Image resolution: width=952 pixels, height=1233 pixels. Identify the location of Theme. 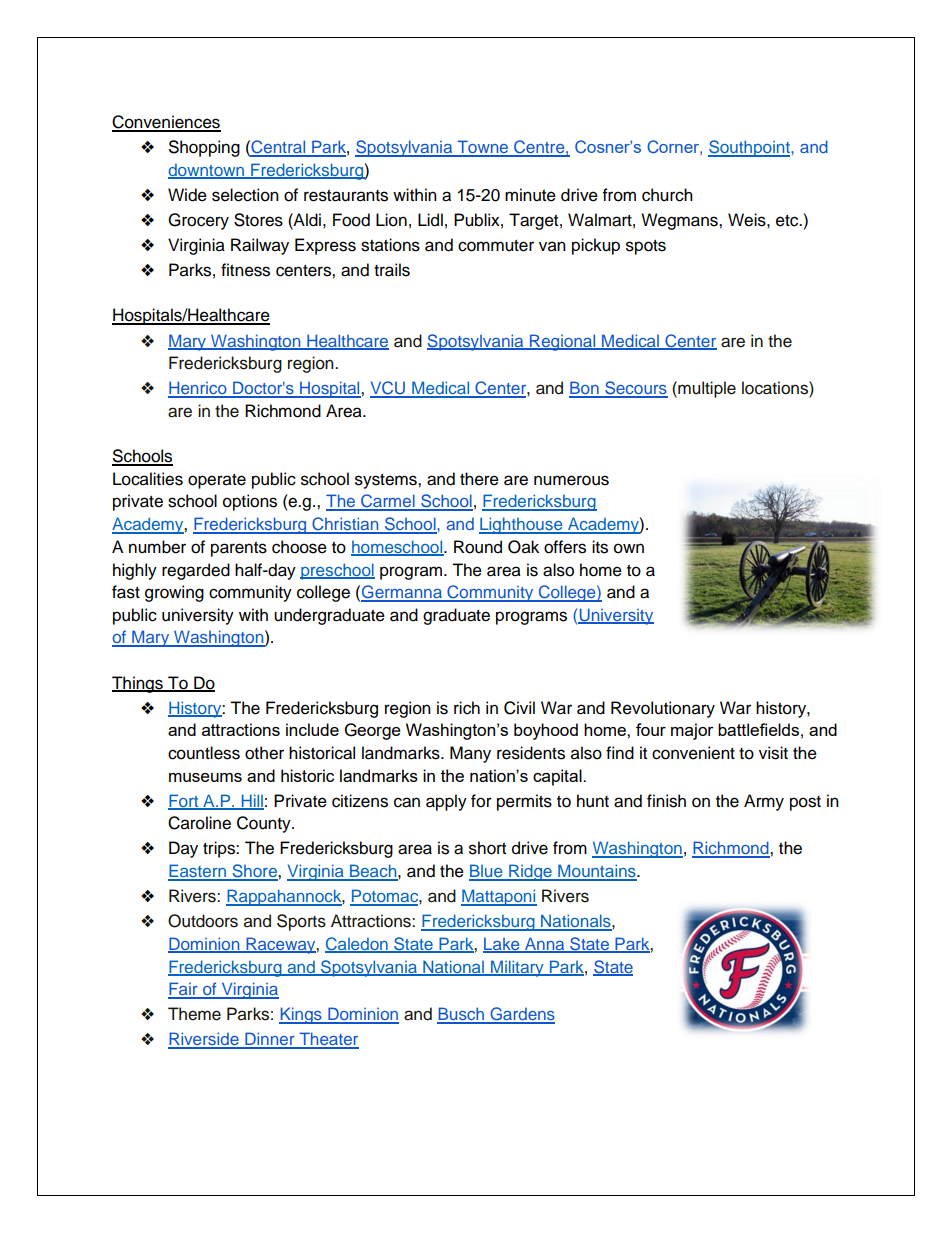
(194, 1014).
